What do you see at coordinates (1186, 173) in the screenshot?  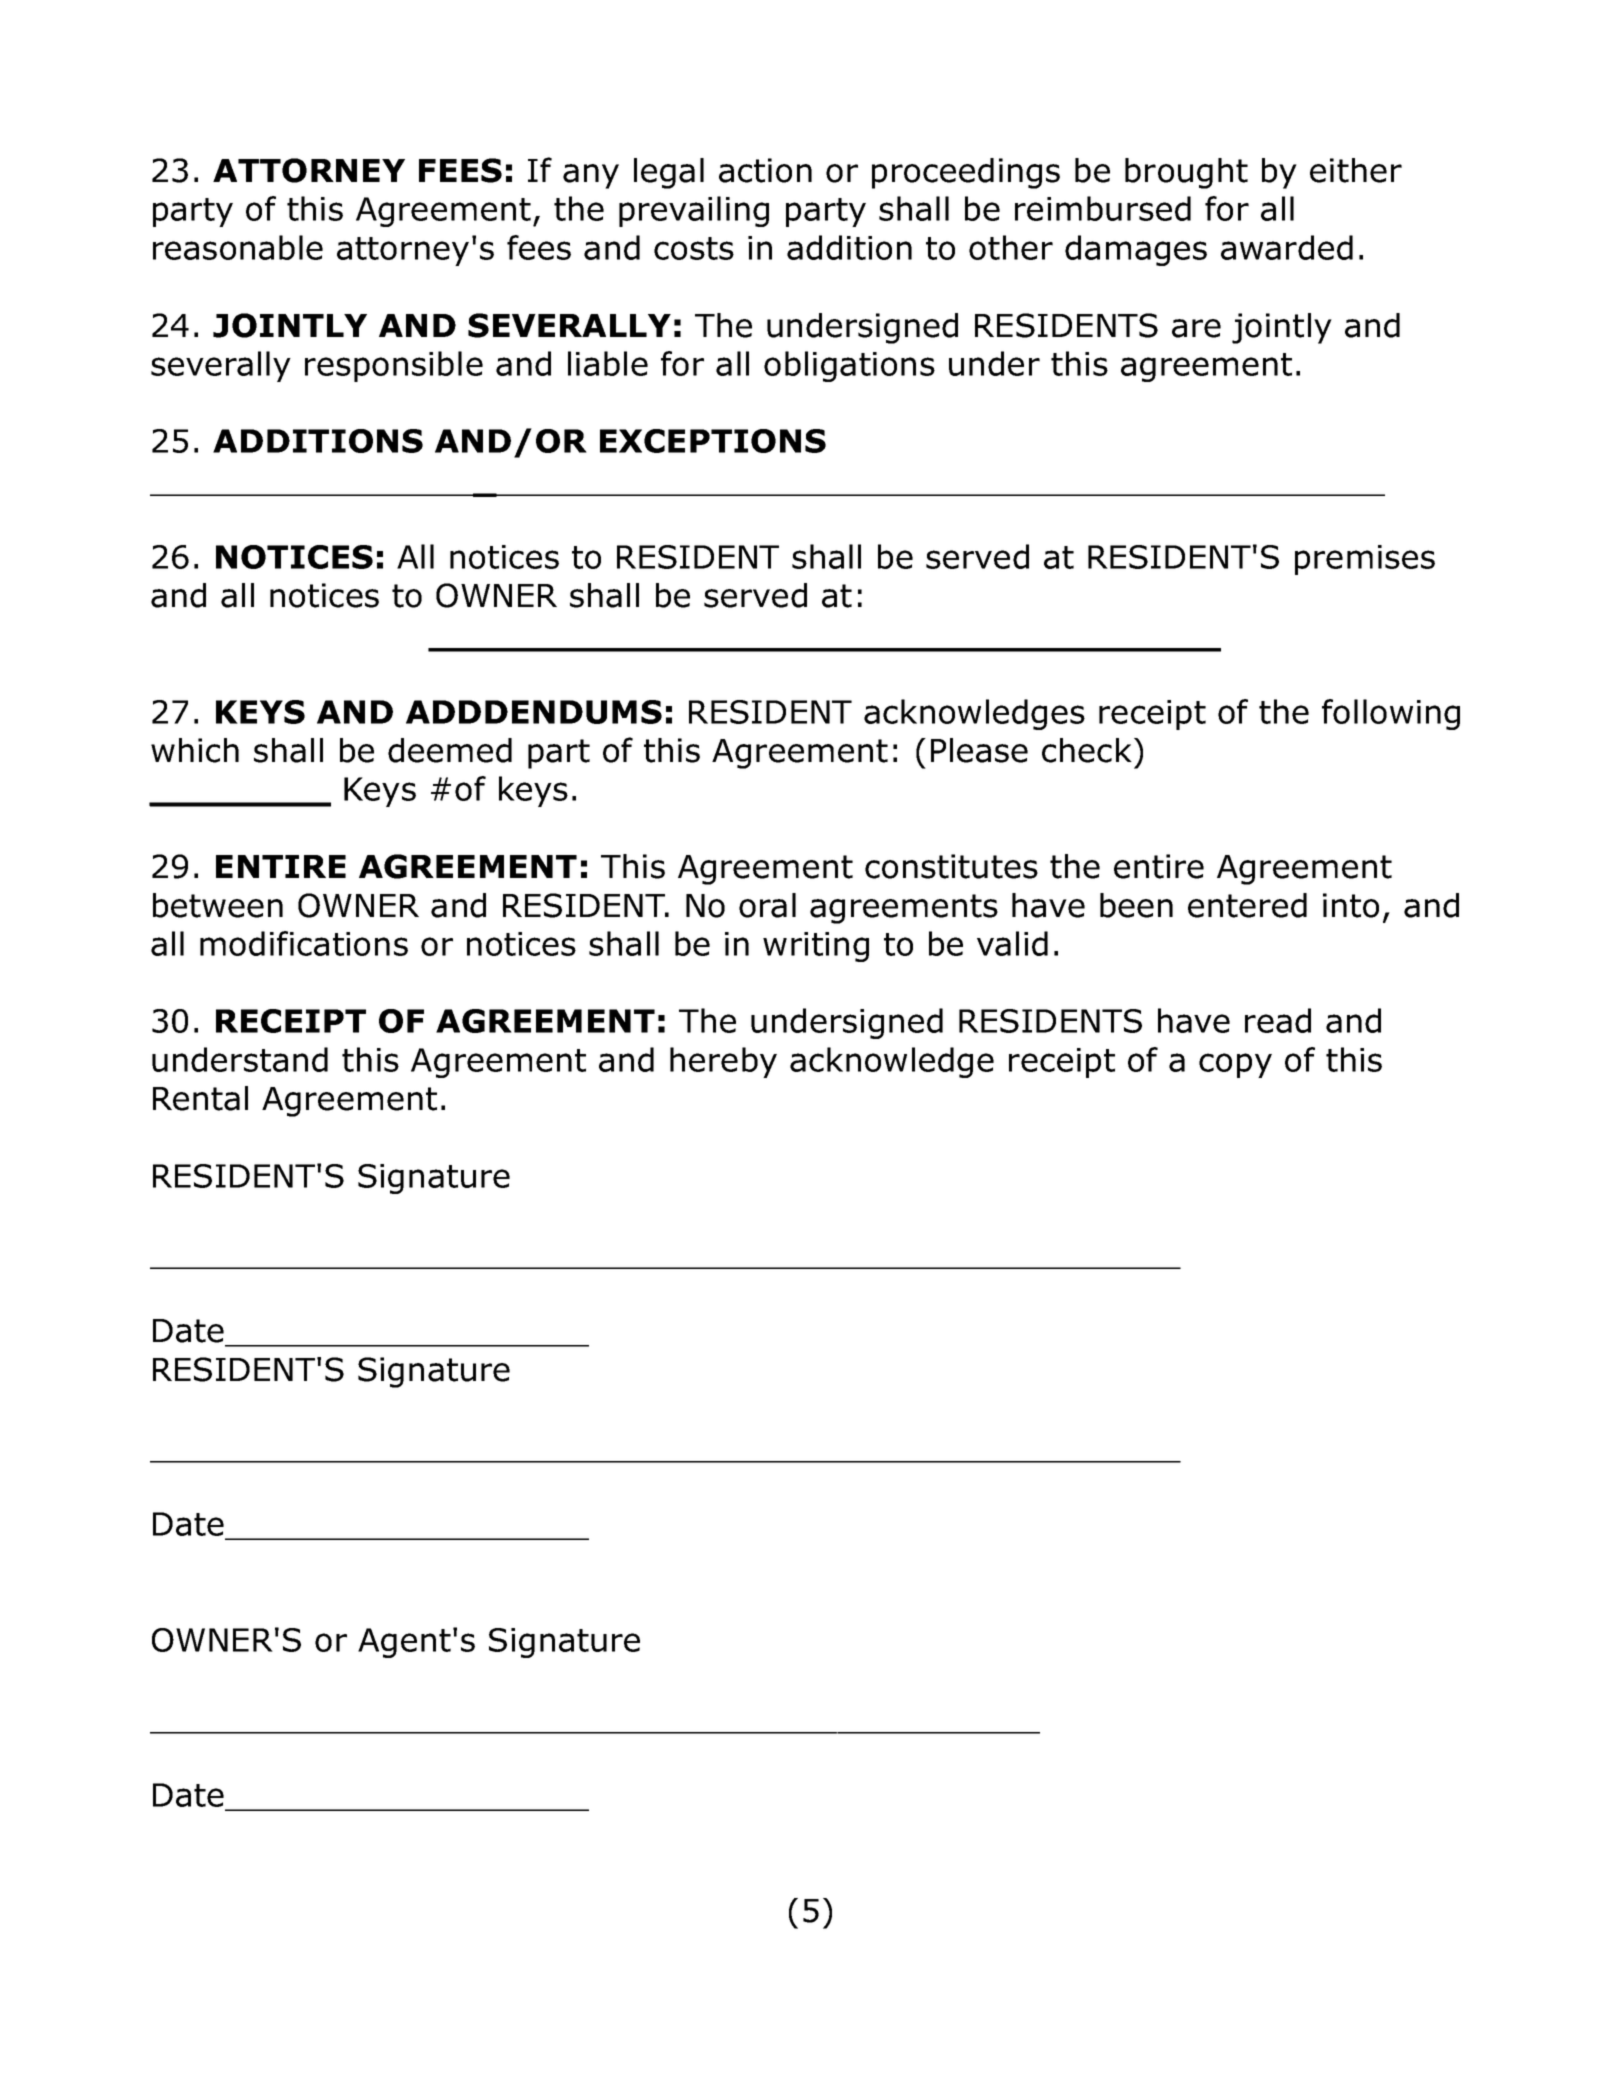 I see `brought` at bounding box center [1186, 173].
